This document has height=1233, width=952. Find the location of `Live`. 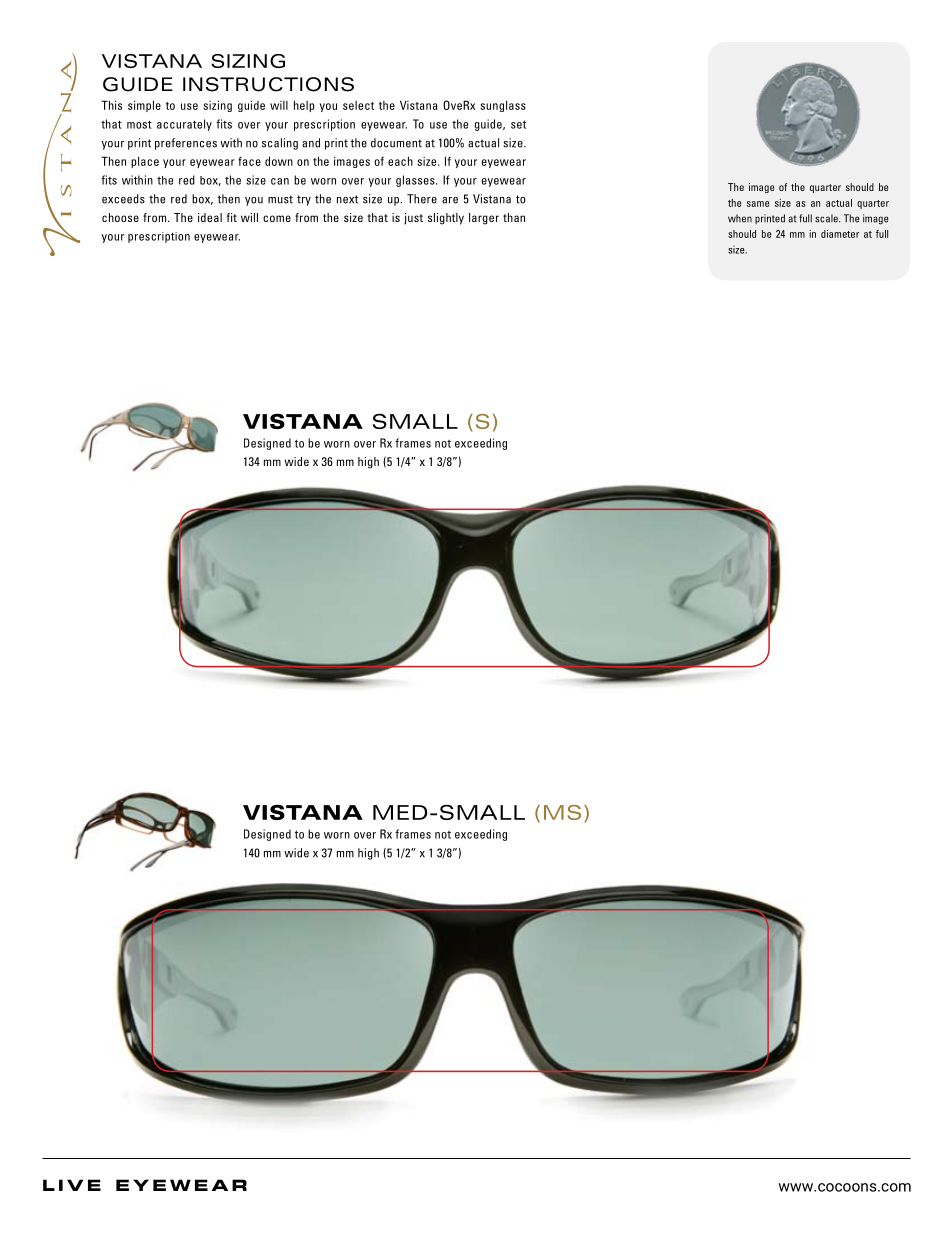

Live is located at coordinates (72, 1185).
